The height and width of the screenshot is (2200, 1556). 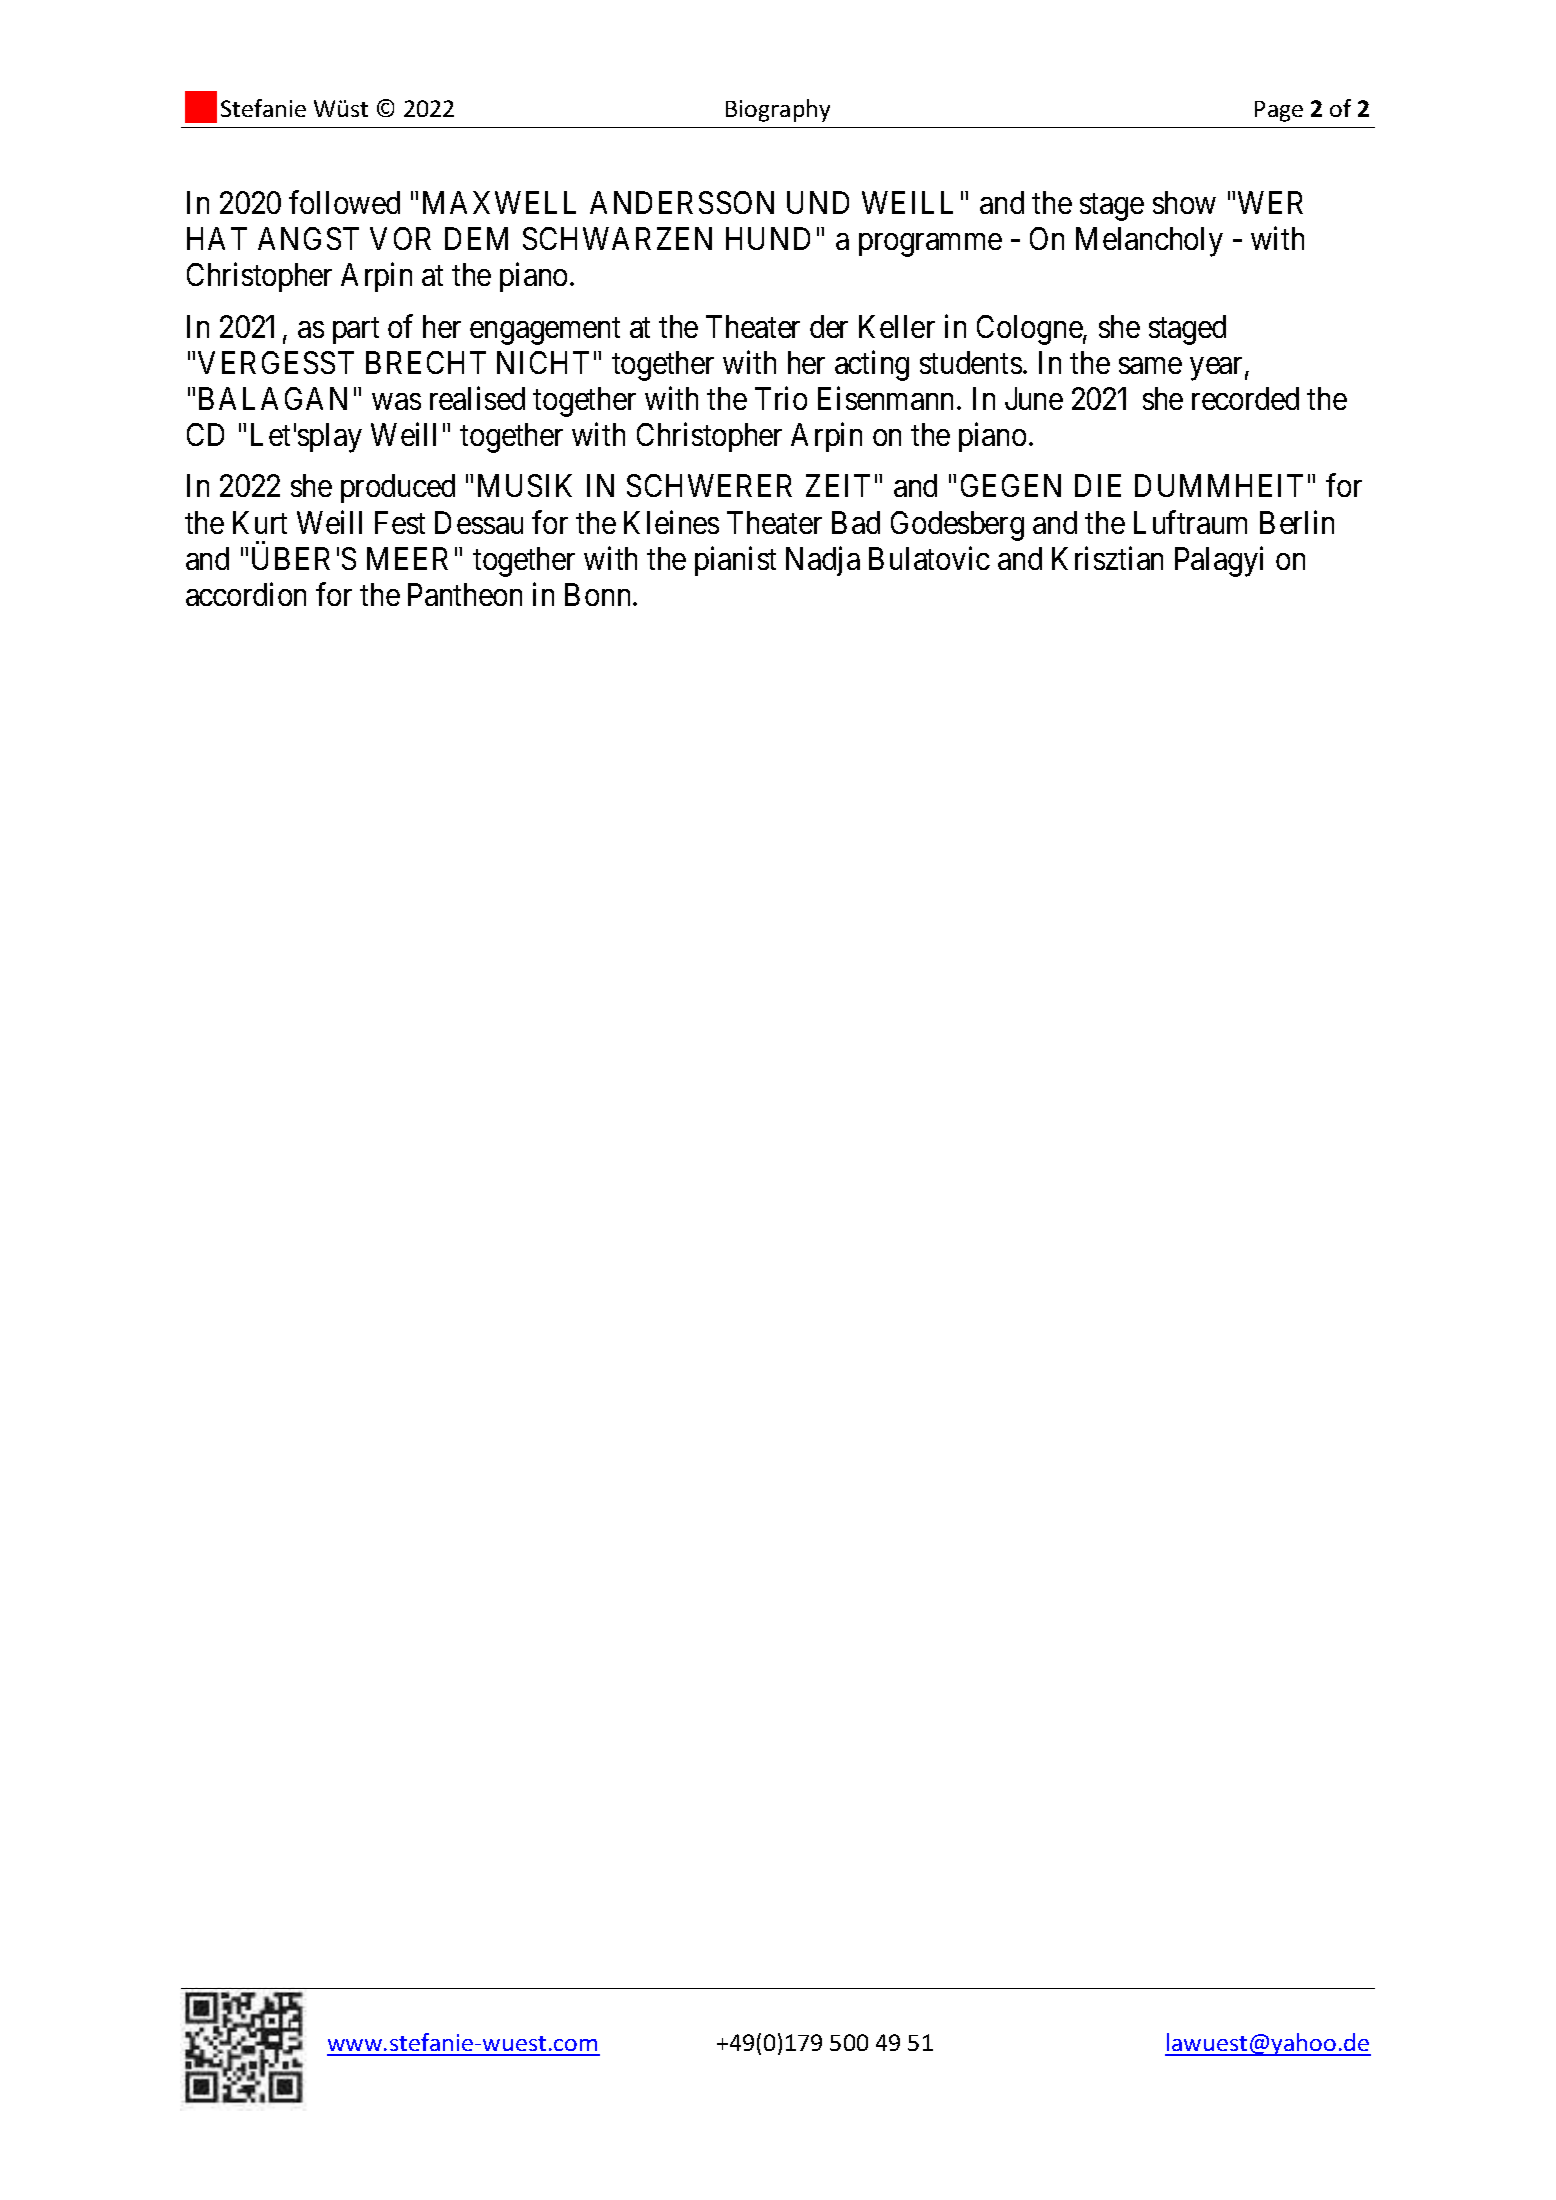 I want to click on acting, so click(x=872, y=365).
